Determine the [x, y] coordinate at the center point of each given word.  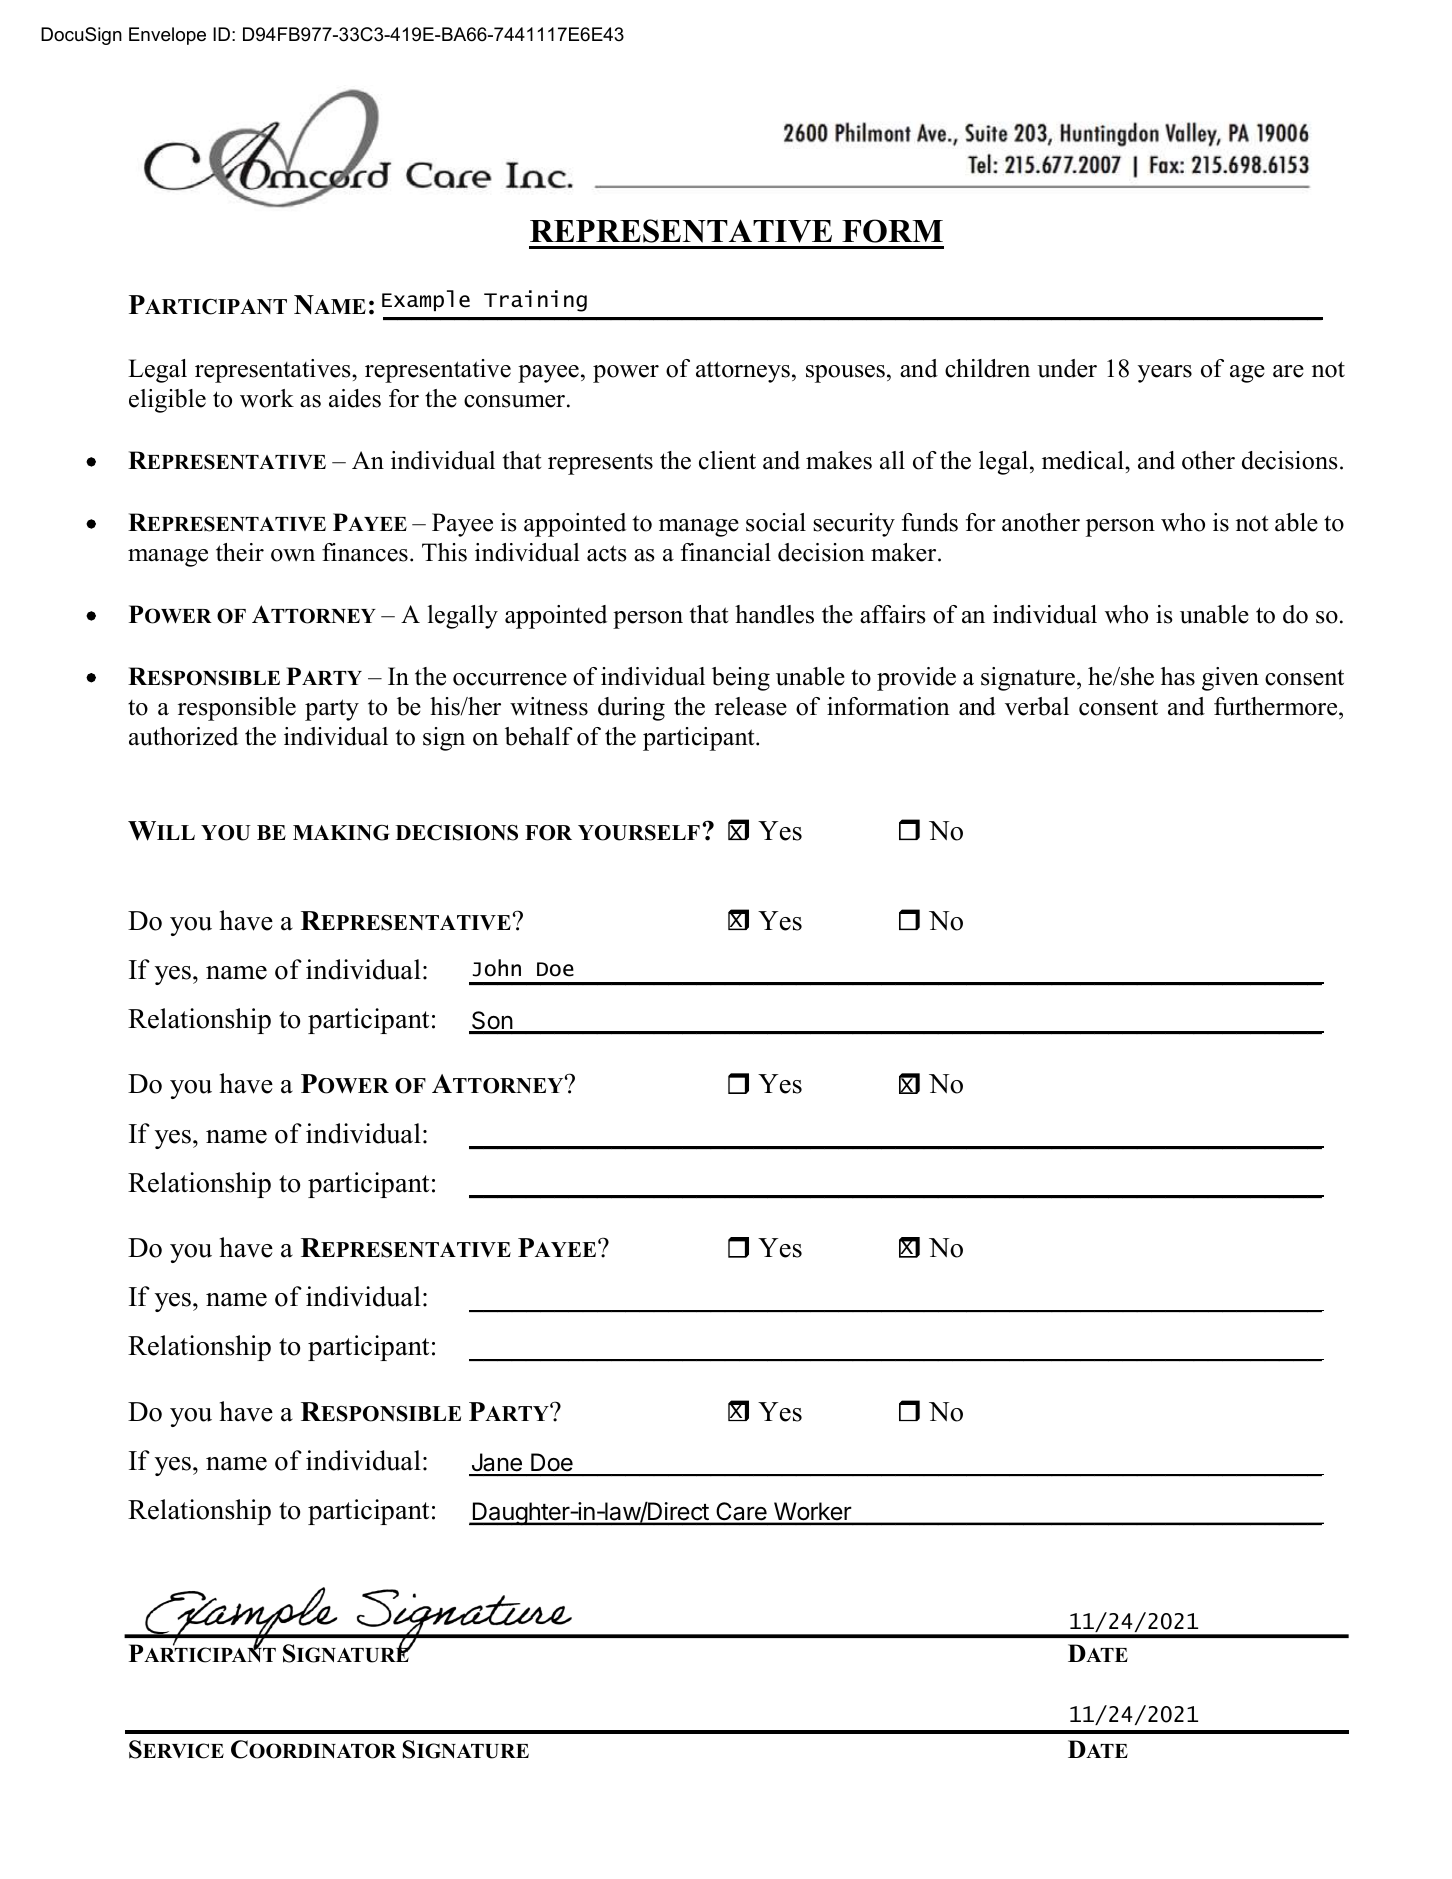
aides [355, 398]
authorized [183, 736]
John [497, 968]
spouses [845, 374]
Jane [496, 1464]
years [1165, 374]
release [751, 706]
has [1178, 676]
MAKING [341, 833]
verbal [1037, 706]
